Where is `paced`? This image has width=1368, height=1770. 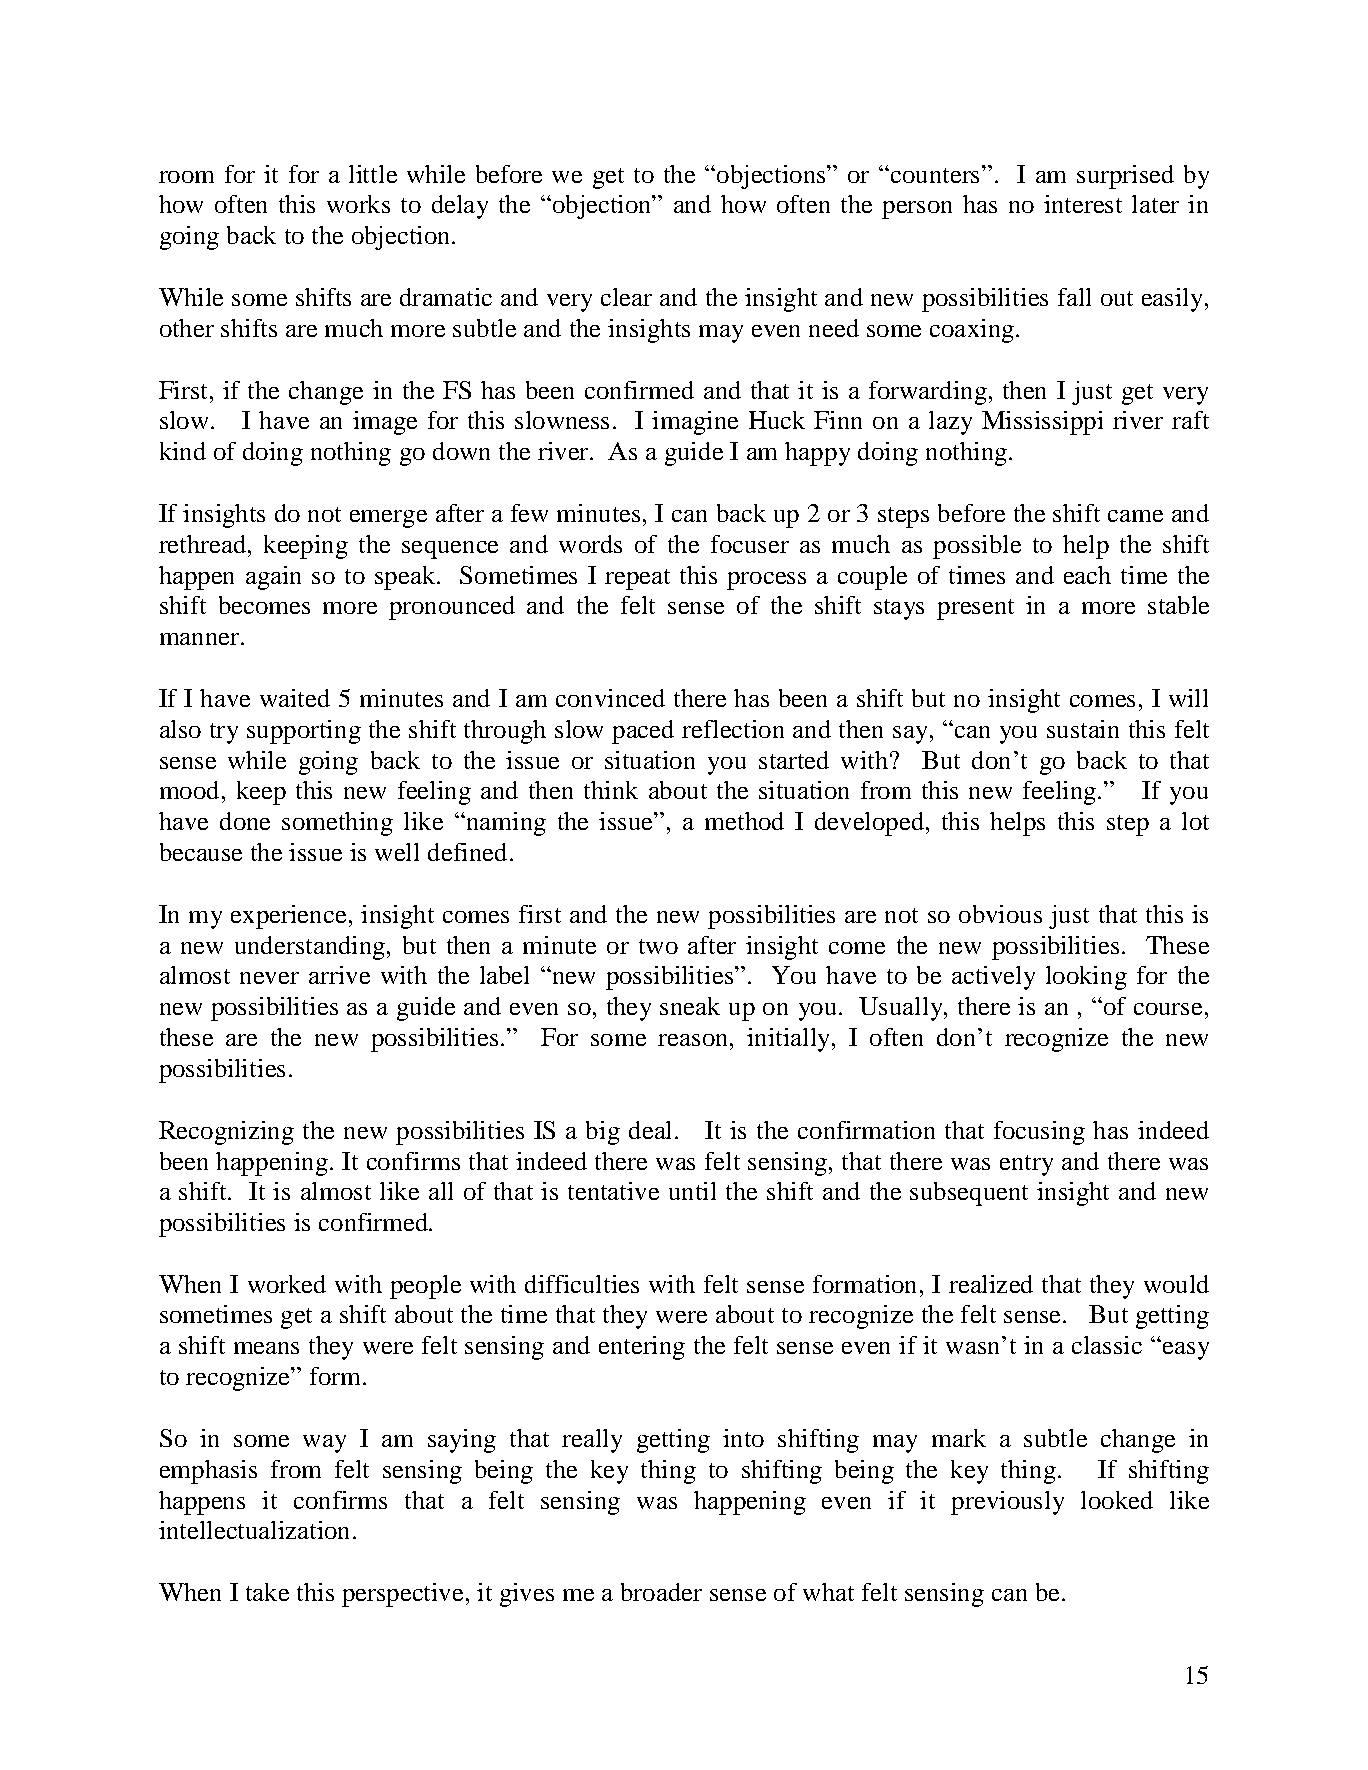
paced is located at coordinates (643, 732).
